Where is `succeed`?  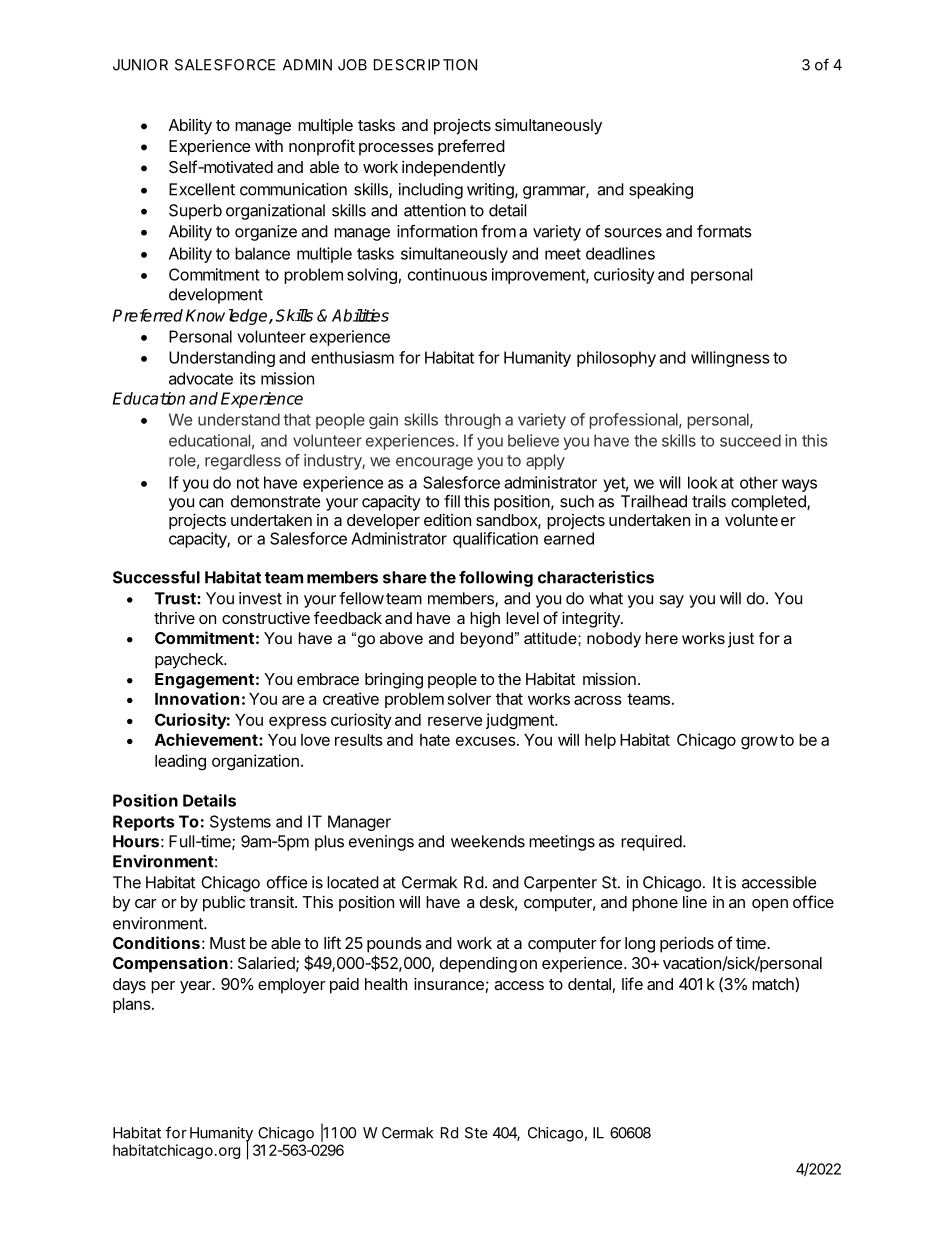 succeed is located at coordinates (750, 440).
